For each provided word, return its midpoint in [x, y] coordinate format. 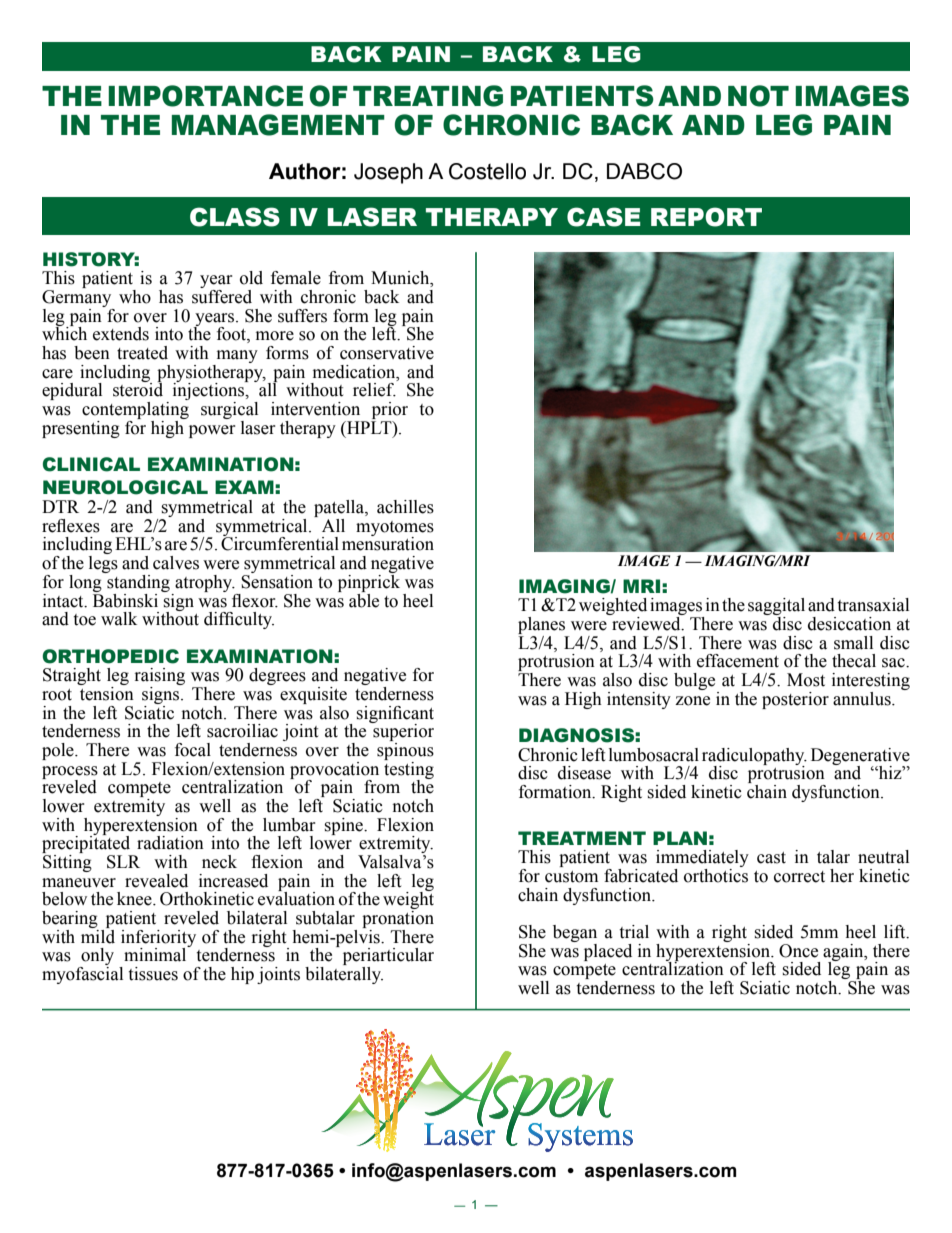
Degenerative [860, 757]
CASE [604, 217]
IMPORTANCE [205, 96]
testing [409, 770]
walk [119, 619]
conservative [387, 353]
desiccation [849, 624]
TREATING [428, 96]
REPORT [706, 217]
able [364, 599]
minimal [156, 954]
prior [390, 410]
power [212, 431]
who [135, 297]
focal [193, 750]
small [853, 643]
